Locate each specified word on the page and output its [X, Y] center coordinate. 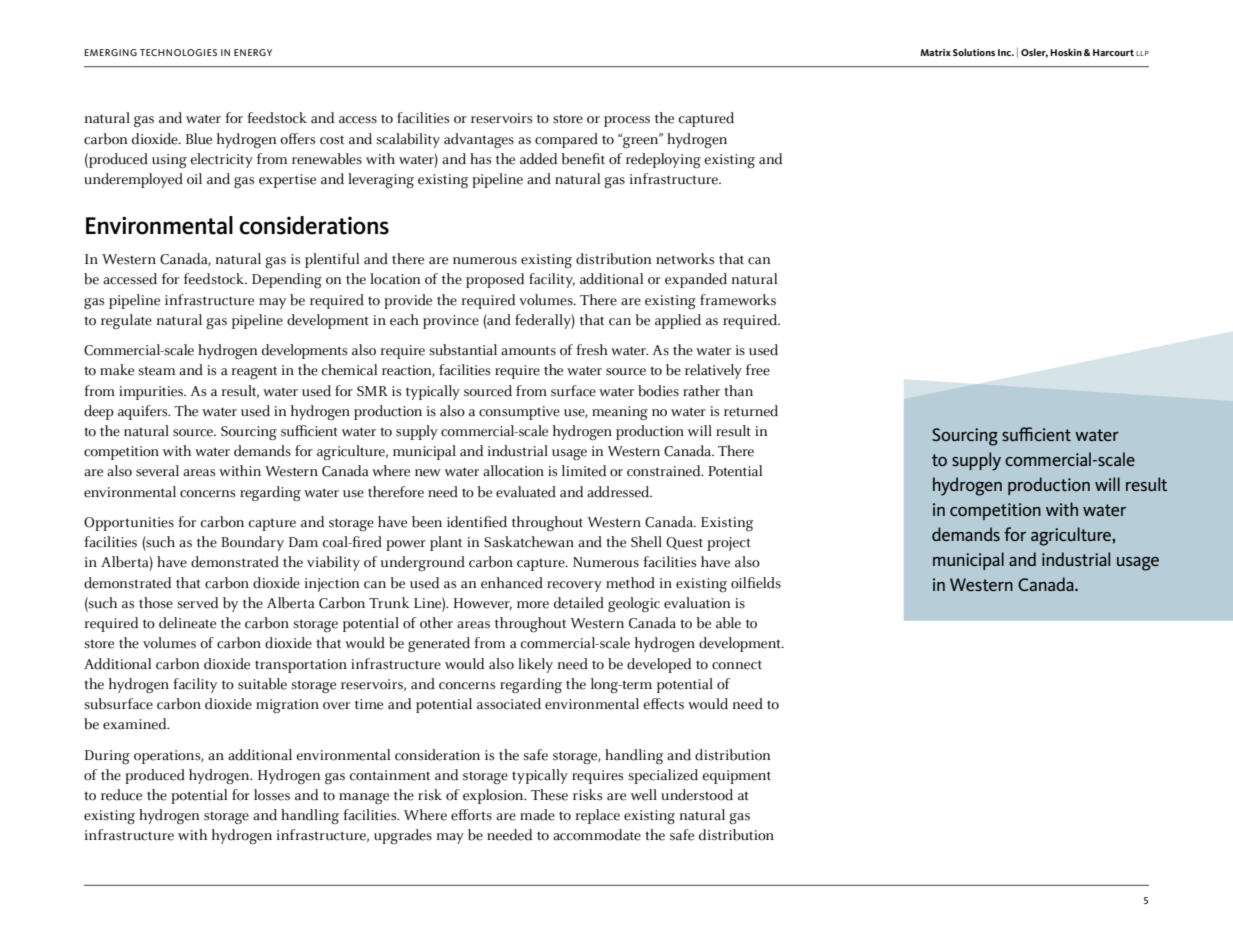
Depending [287, 281]
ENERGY [253, 52]
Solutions [974, 52]
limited [584, 471]
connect [737, 665]
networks [685, 259]
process [627, 121]
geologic [634, 605]
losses [272, 795]
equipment [736, 777]
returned [751, 411]
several [157, 471]
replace [598, 816]
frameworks [738, 300]
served [197, 603]
